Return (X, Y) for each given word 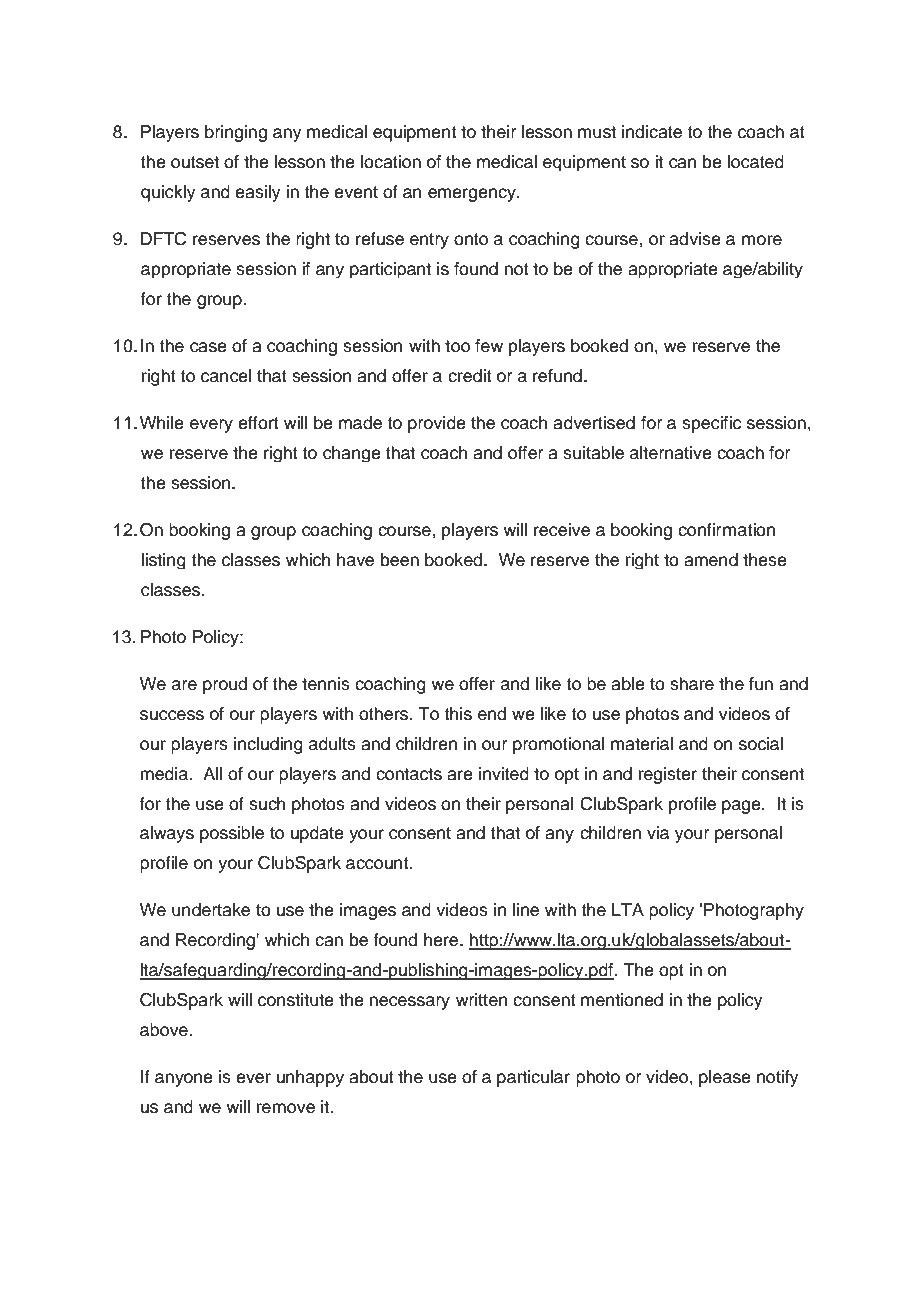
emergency (473, 195)
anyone (184, 1080)
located (755, 162)
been (400, 560)
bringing (236, 133)
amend (711, 560)
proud (225, 685)
